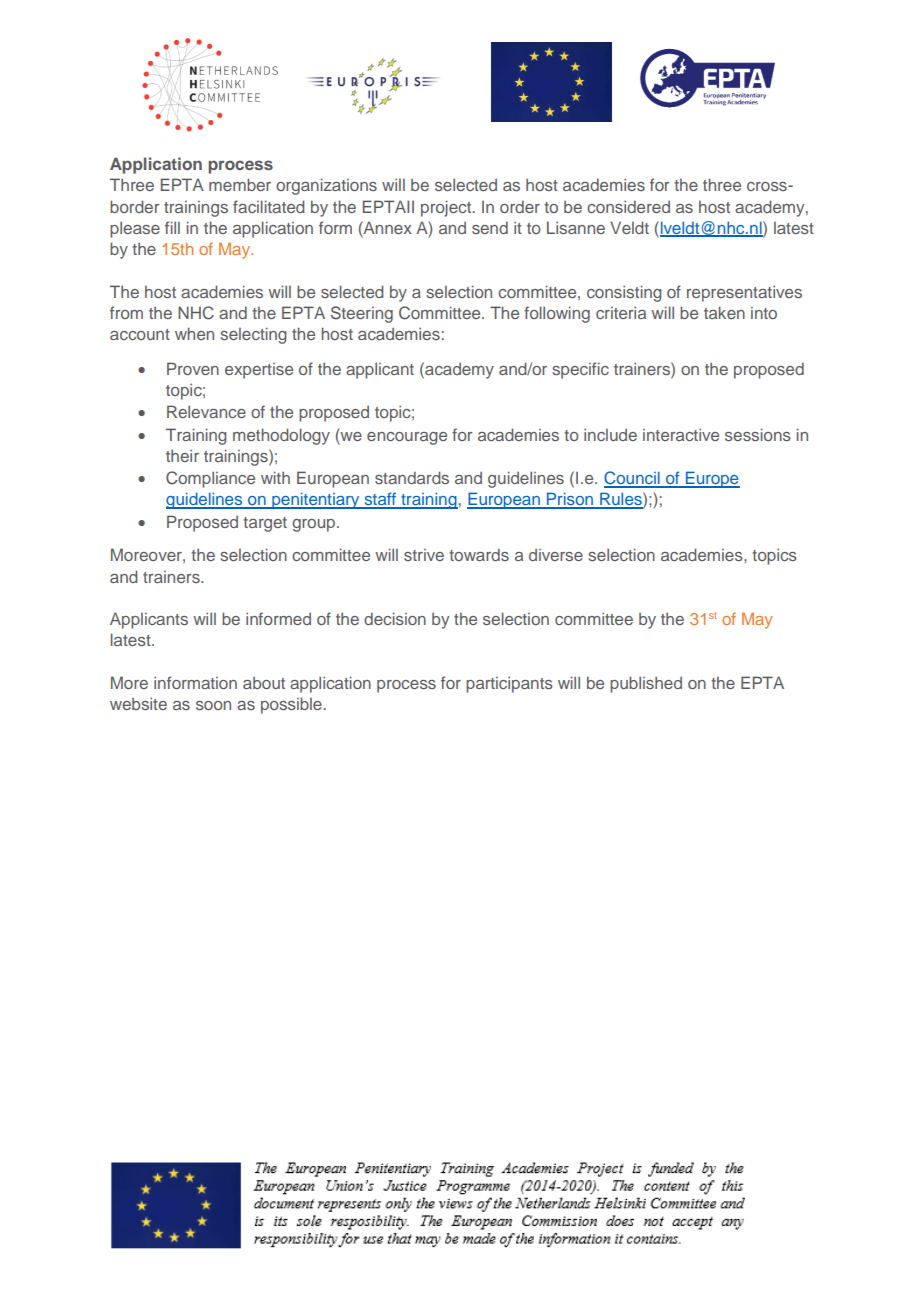 This screenshot has height=1308, width=924. What do you see at coordinates (213, 705) in the screenshot?
I see `soon` at bounding box center [213, 705].
